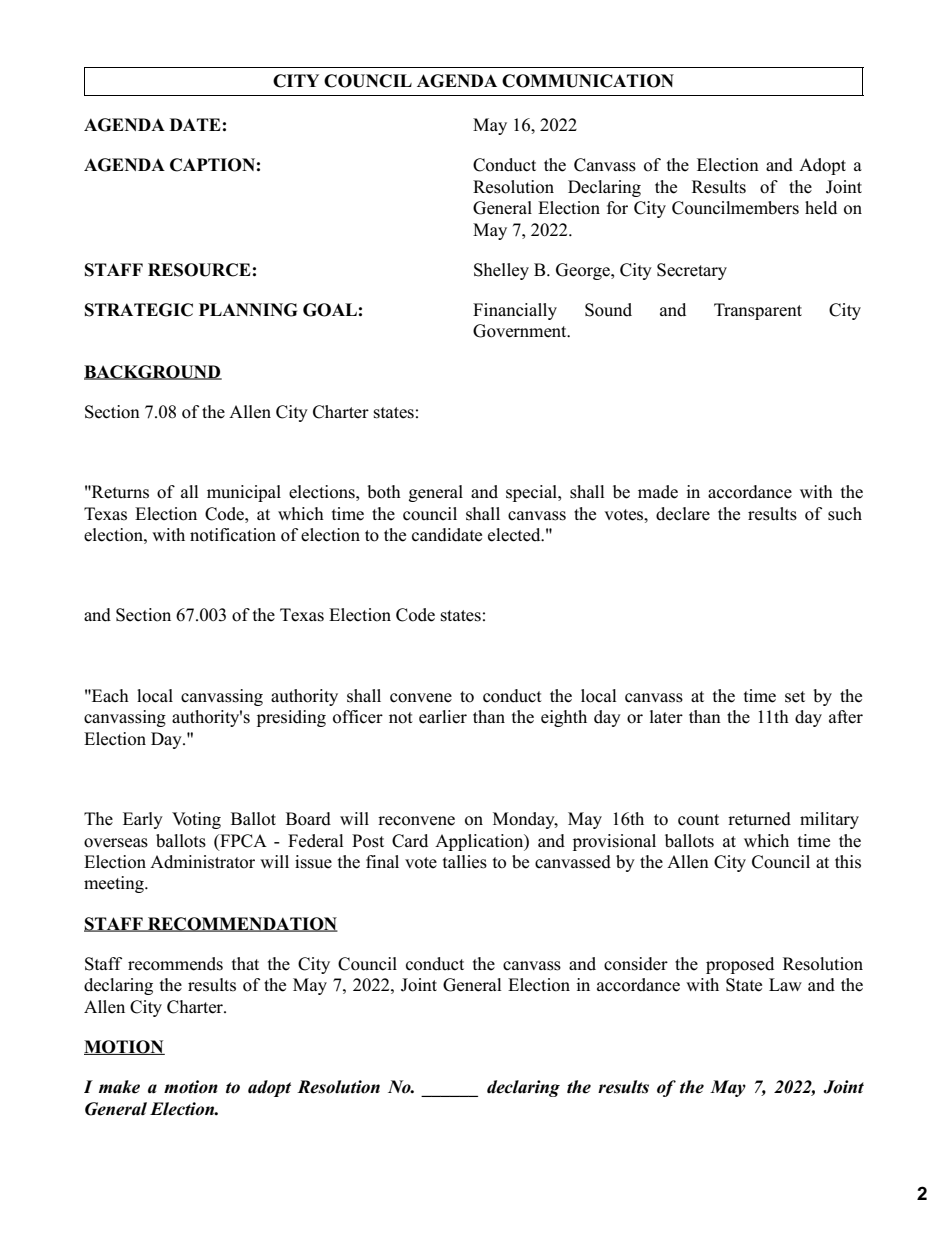  I want to click on Law, so click(785, 984).
